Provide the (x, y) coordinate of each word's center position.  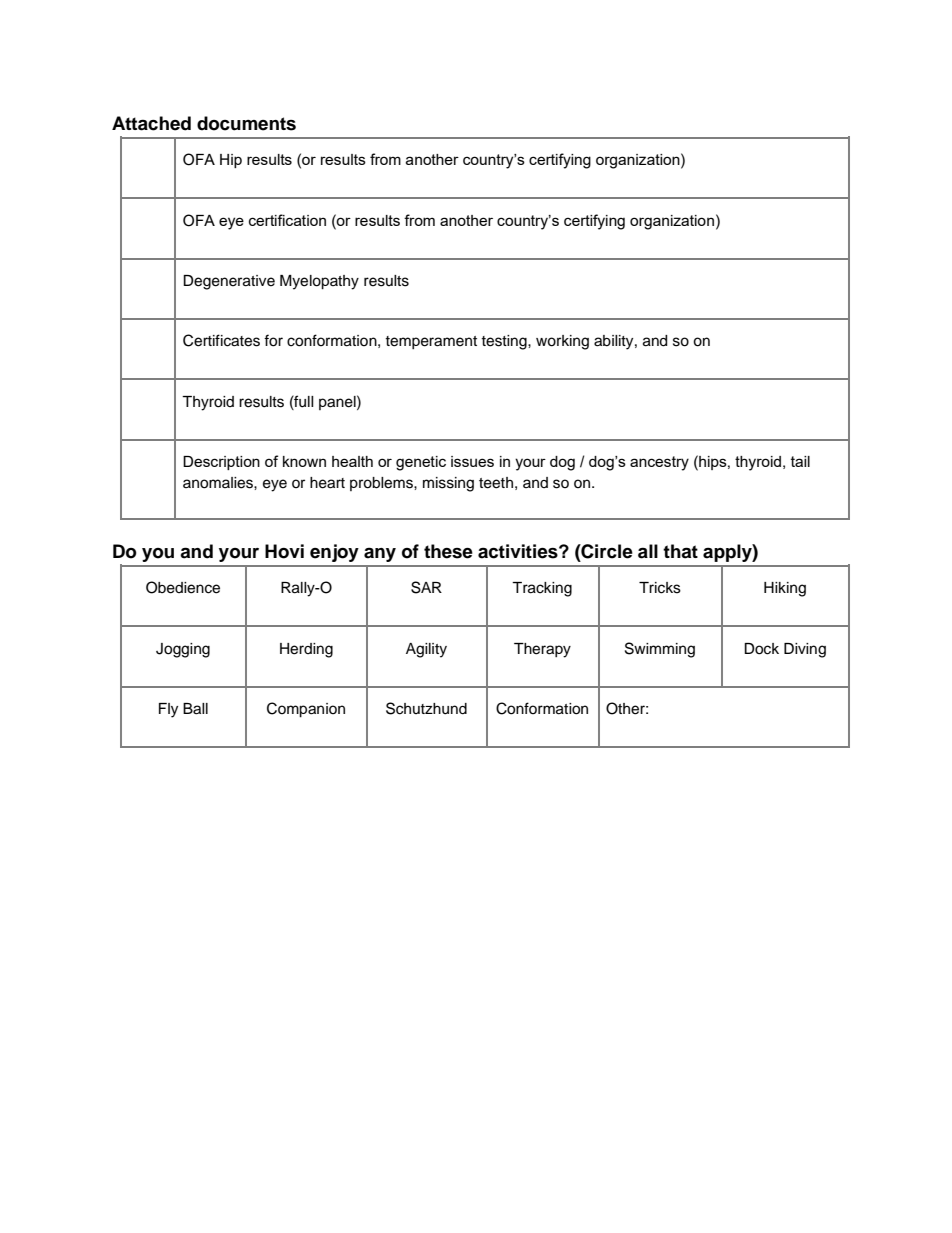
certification (287, 220)
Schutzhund (426, 708)
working (562, 342)
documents (246, 123)
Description (221, 463)
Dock (761, 649)
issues (472, 461)
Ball (195, 709)
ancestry (659, 463)
